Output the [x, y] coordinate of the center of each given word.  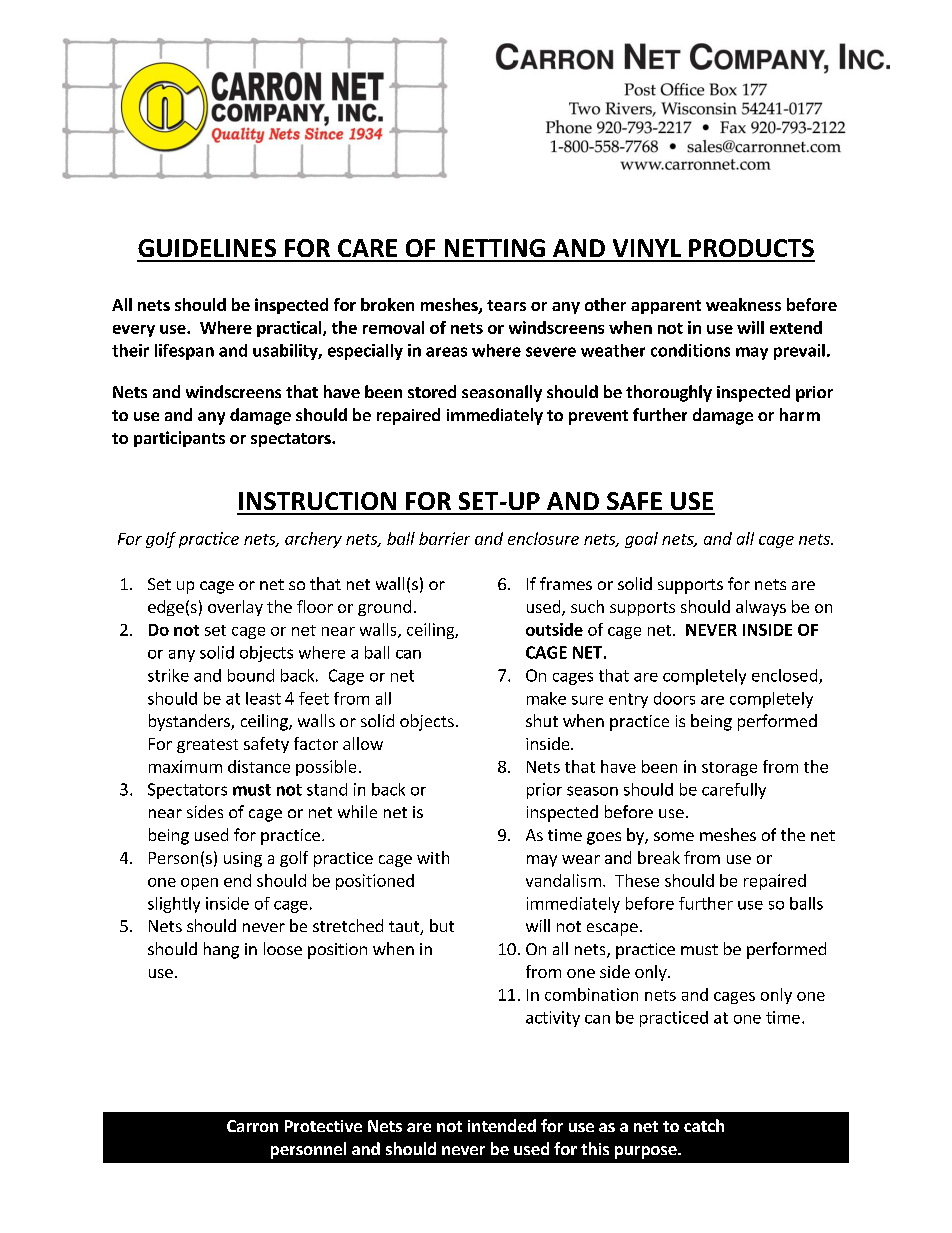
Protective [323, 1126]
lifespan [184, 352]
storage [729, 769]
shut [542, 720]
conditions [690, 350]
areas [446, 352]
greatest [207, 746]
